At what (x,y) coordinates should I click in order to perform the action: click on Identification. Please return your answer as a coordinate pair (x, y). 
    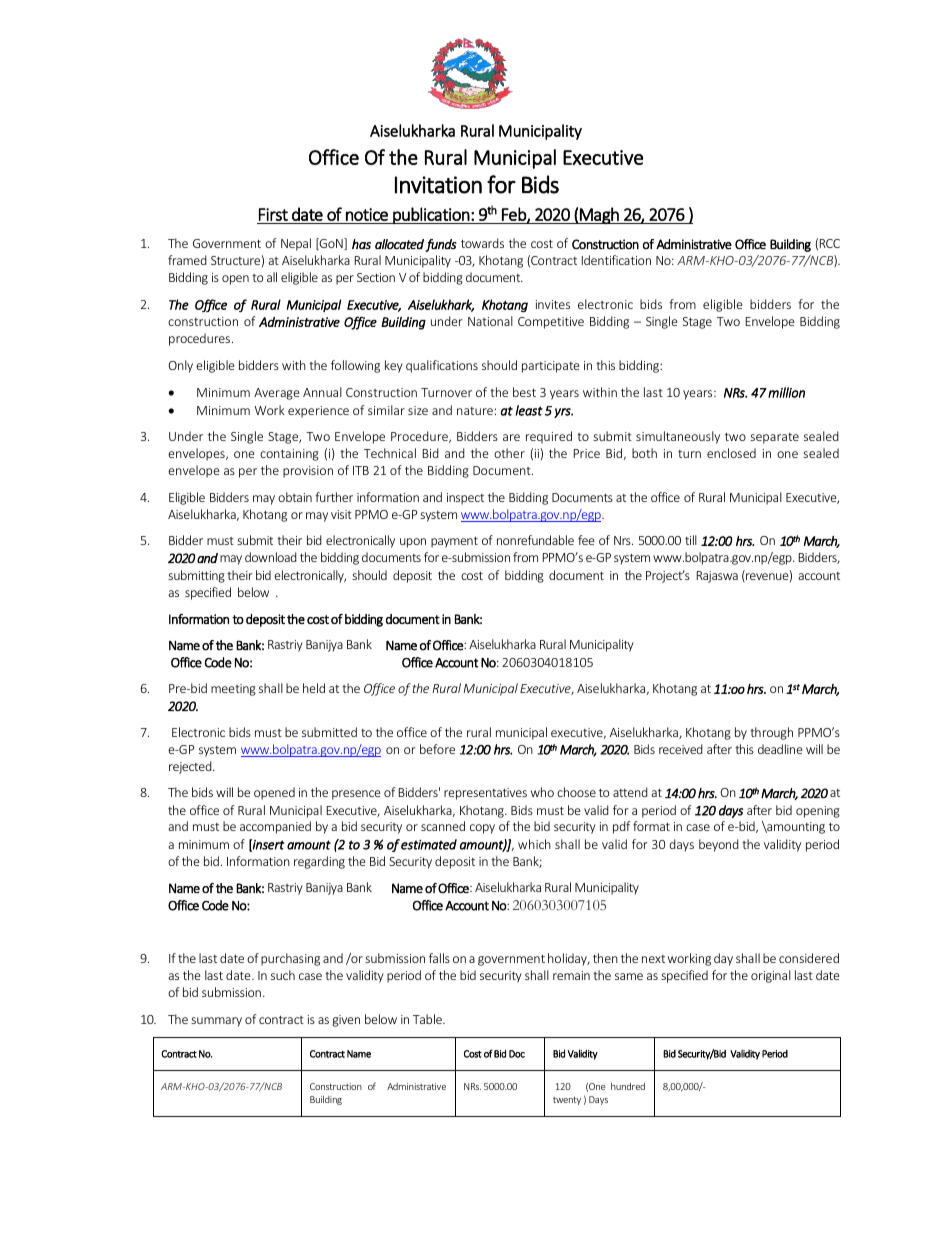
    Looking at the image, I should click on (616, 260).
